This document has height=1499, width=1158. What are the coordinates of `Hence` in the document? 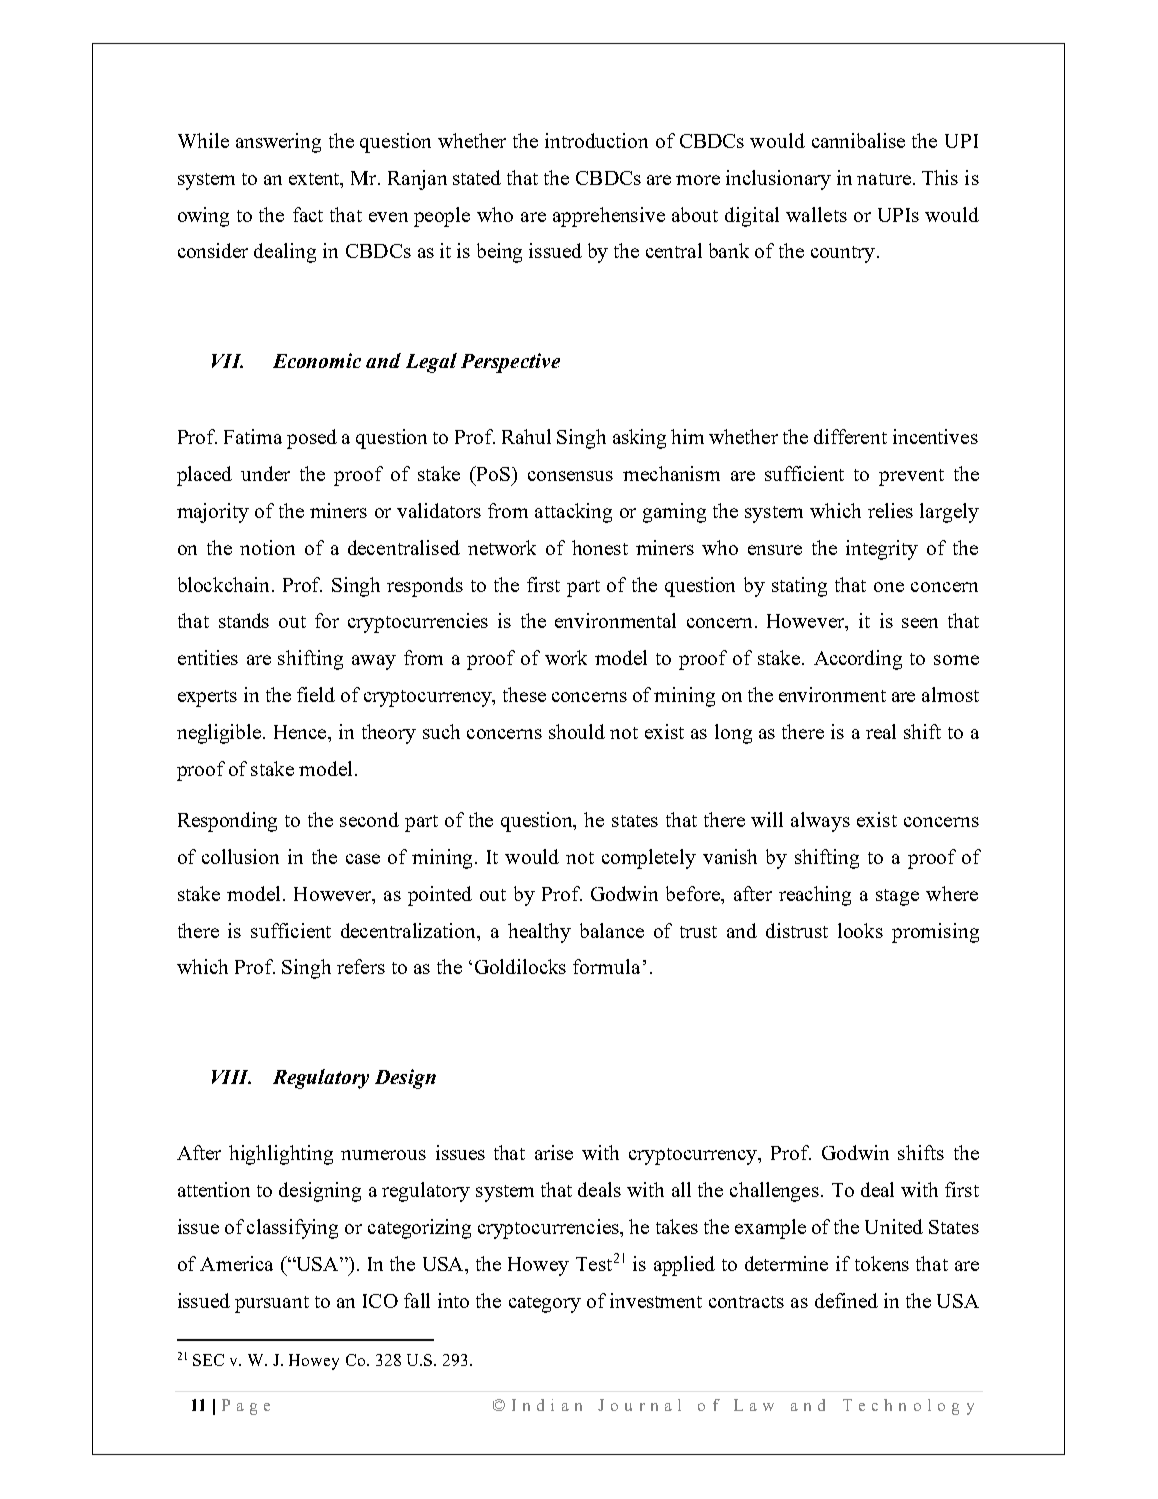 It's located at (302, 733).
